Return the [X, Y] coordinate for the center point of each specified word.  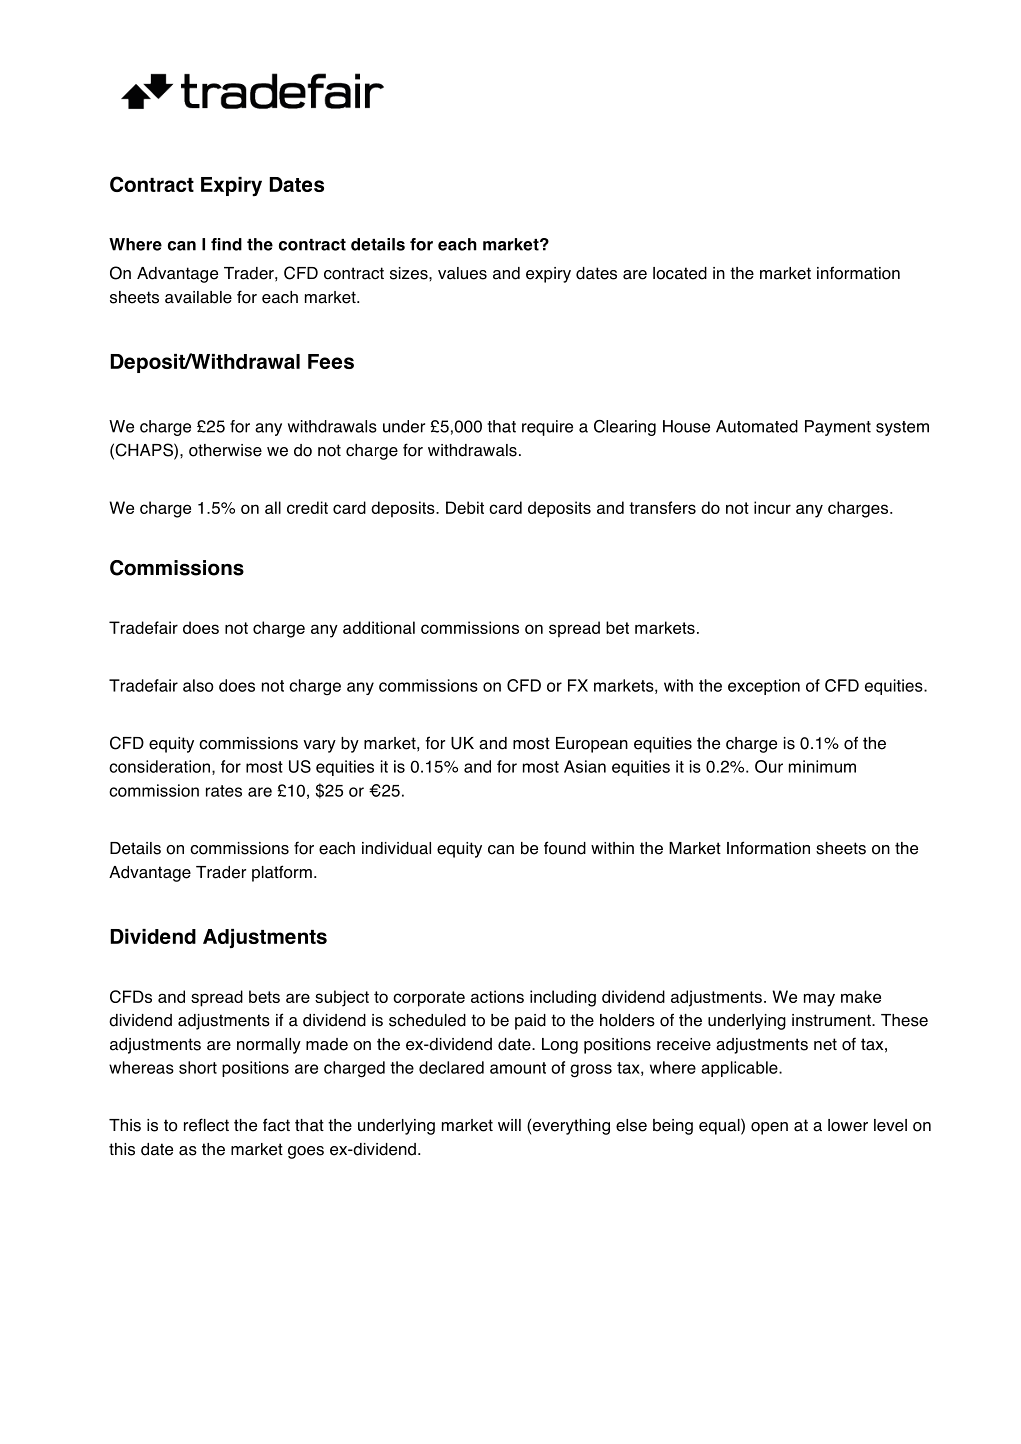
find [226, 244]
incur [772, 507]
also [198, 685]
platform [282, 873]
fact [276, 1125]
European [592, 745]
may [819, 1000]
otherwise [225, 450]
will [509, 1125]
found [565, 848]
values [462, 273]
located [680, 273]
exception [764, 687]
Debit [465, 507]
